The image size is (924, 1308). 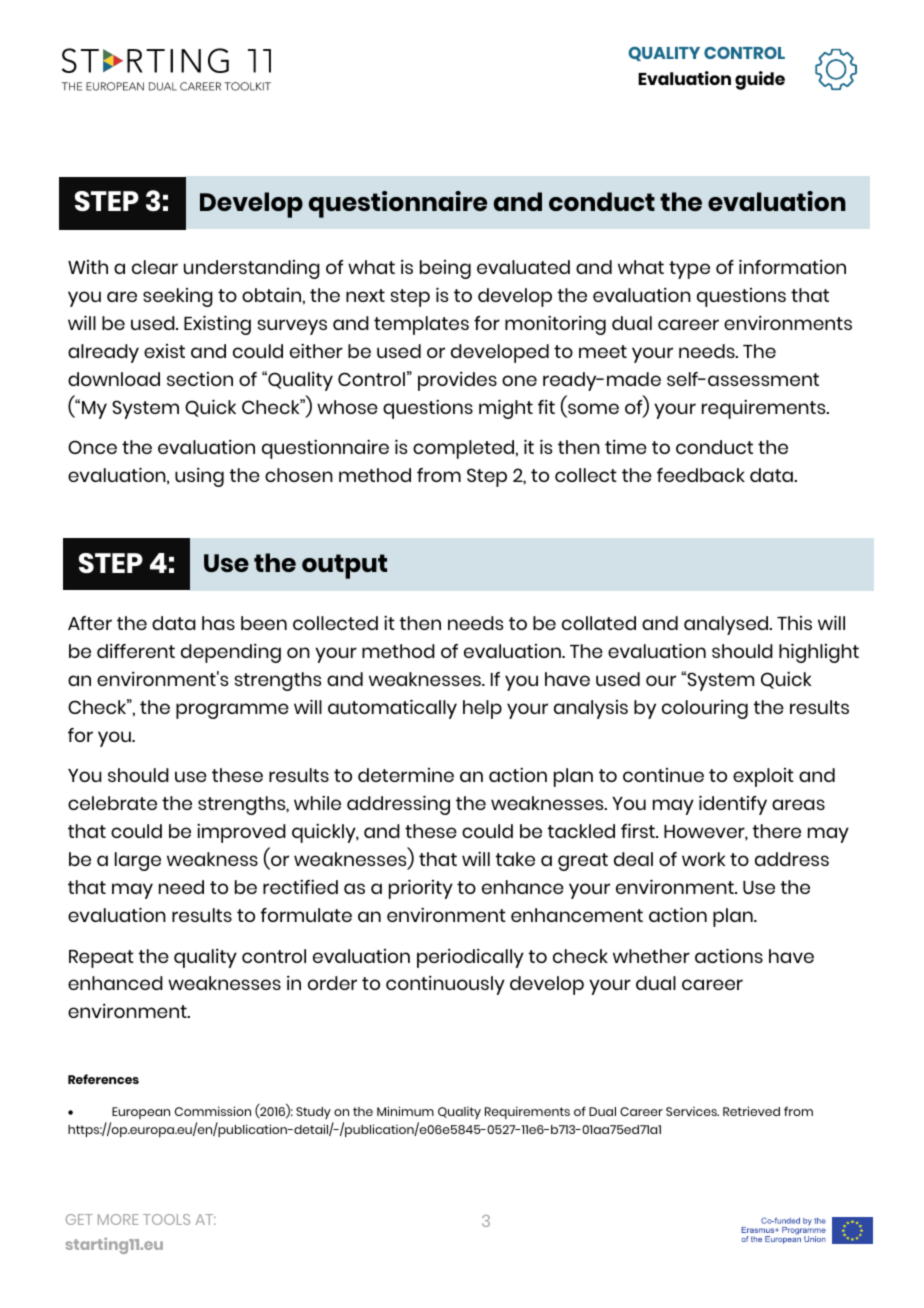 I want to click on feedback, so click(x=701, y=475).
